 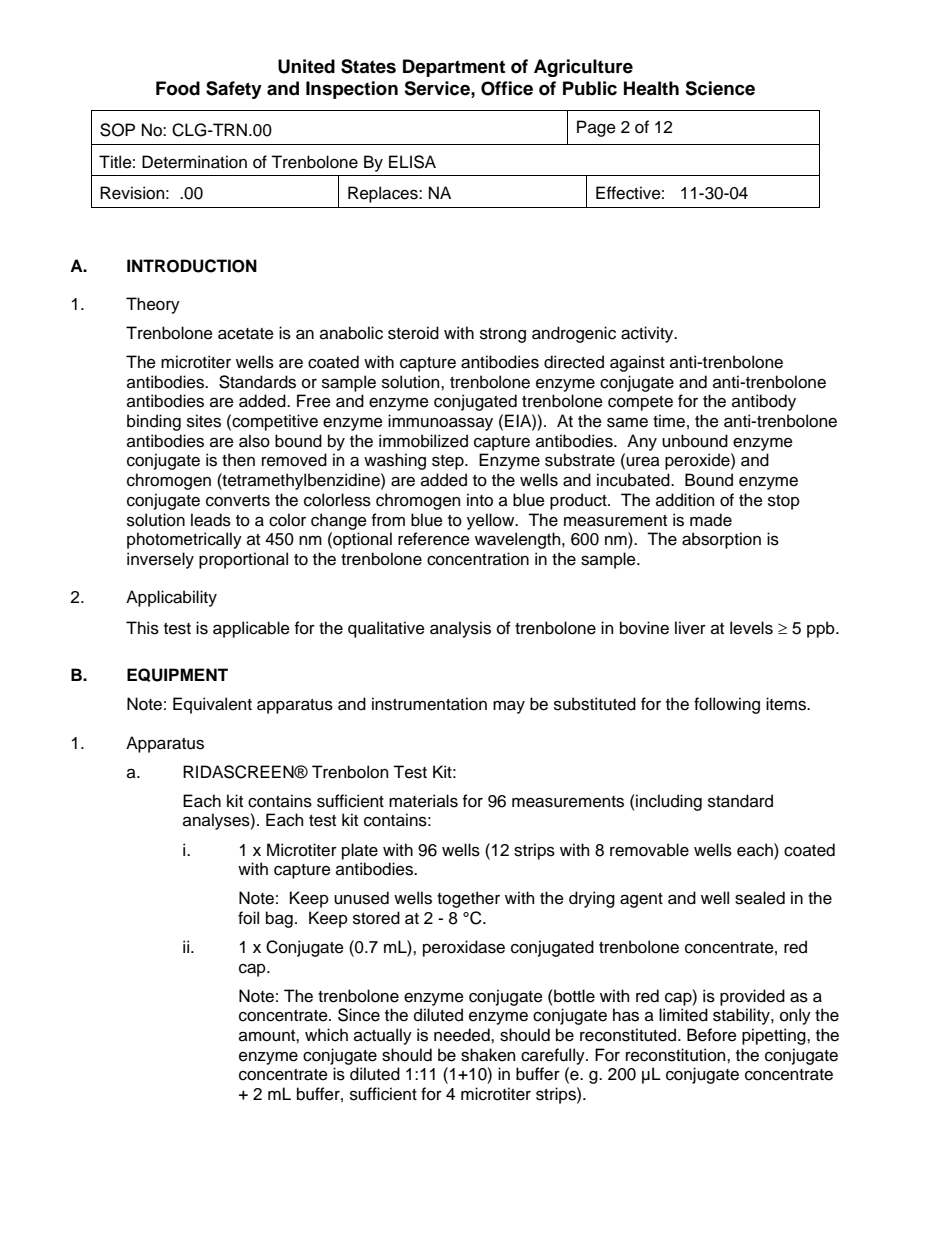 I want to click on needed, so click(x=463, y=1035).
